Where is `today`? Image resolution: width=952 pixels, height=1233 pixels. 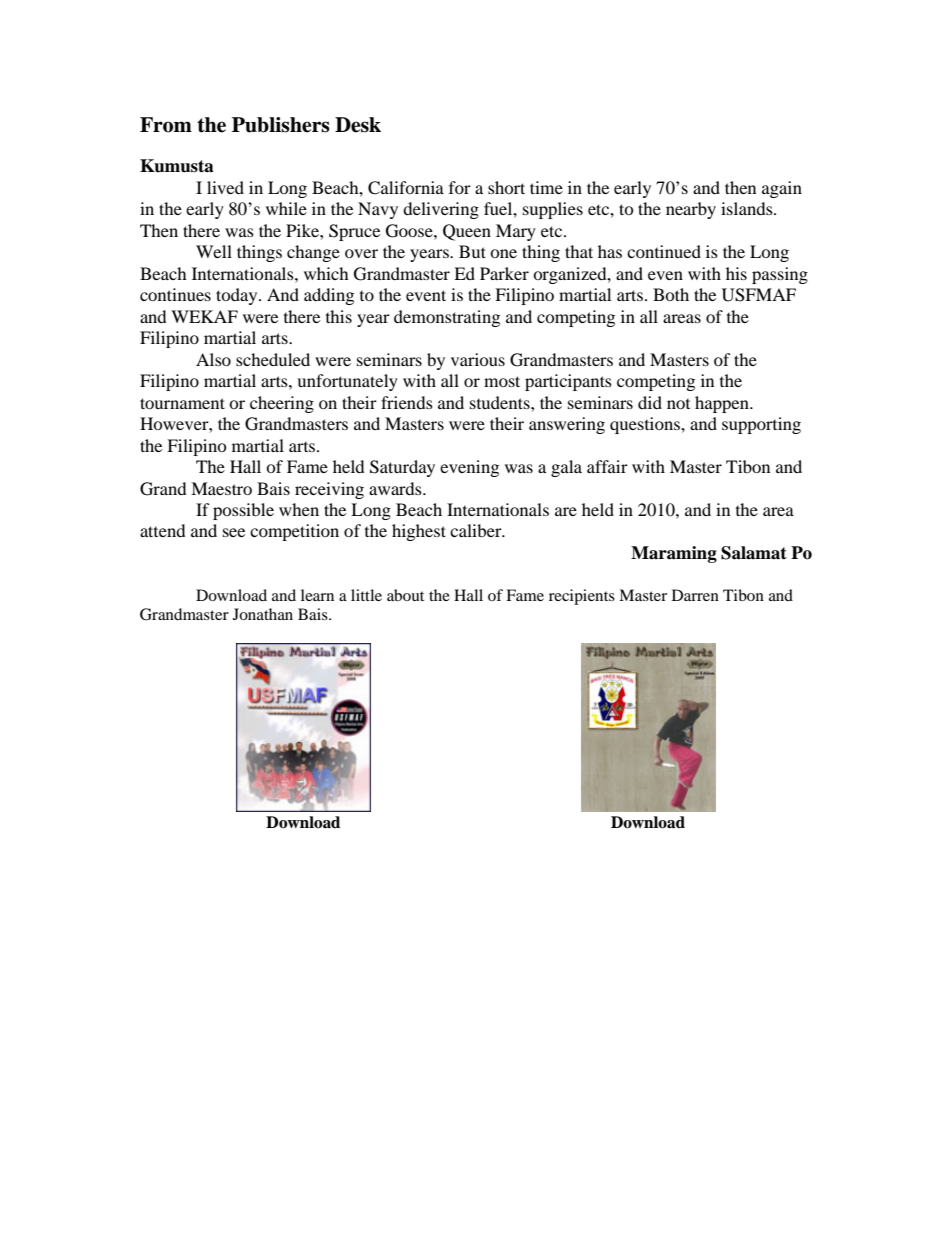
today is located at coordinates (238, 296).
